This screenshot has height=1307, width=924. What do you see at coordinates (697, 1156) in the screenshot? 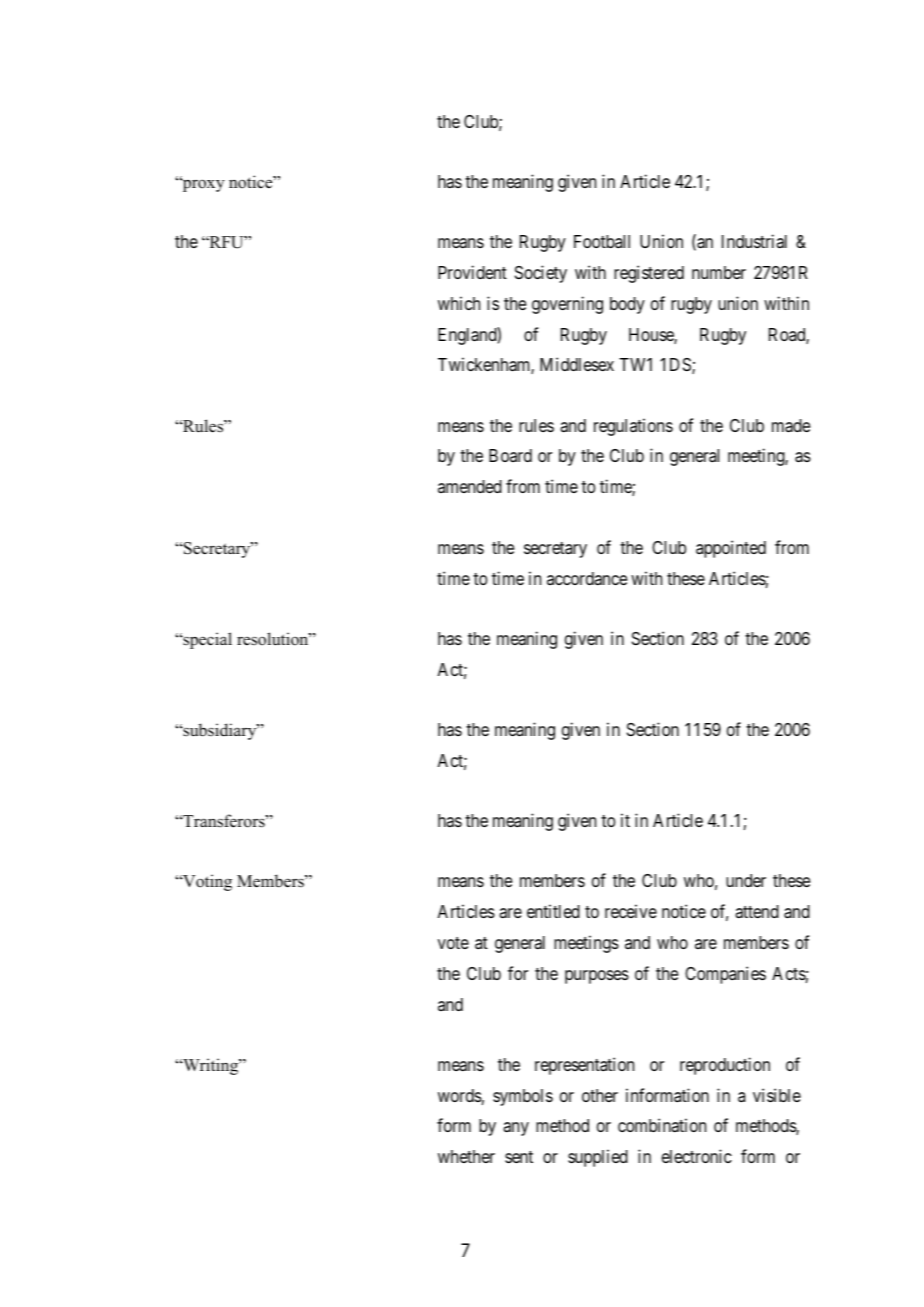
I see `electronic` at bounding box center [697, 1156].
